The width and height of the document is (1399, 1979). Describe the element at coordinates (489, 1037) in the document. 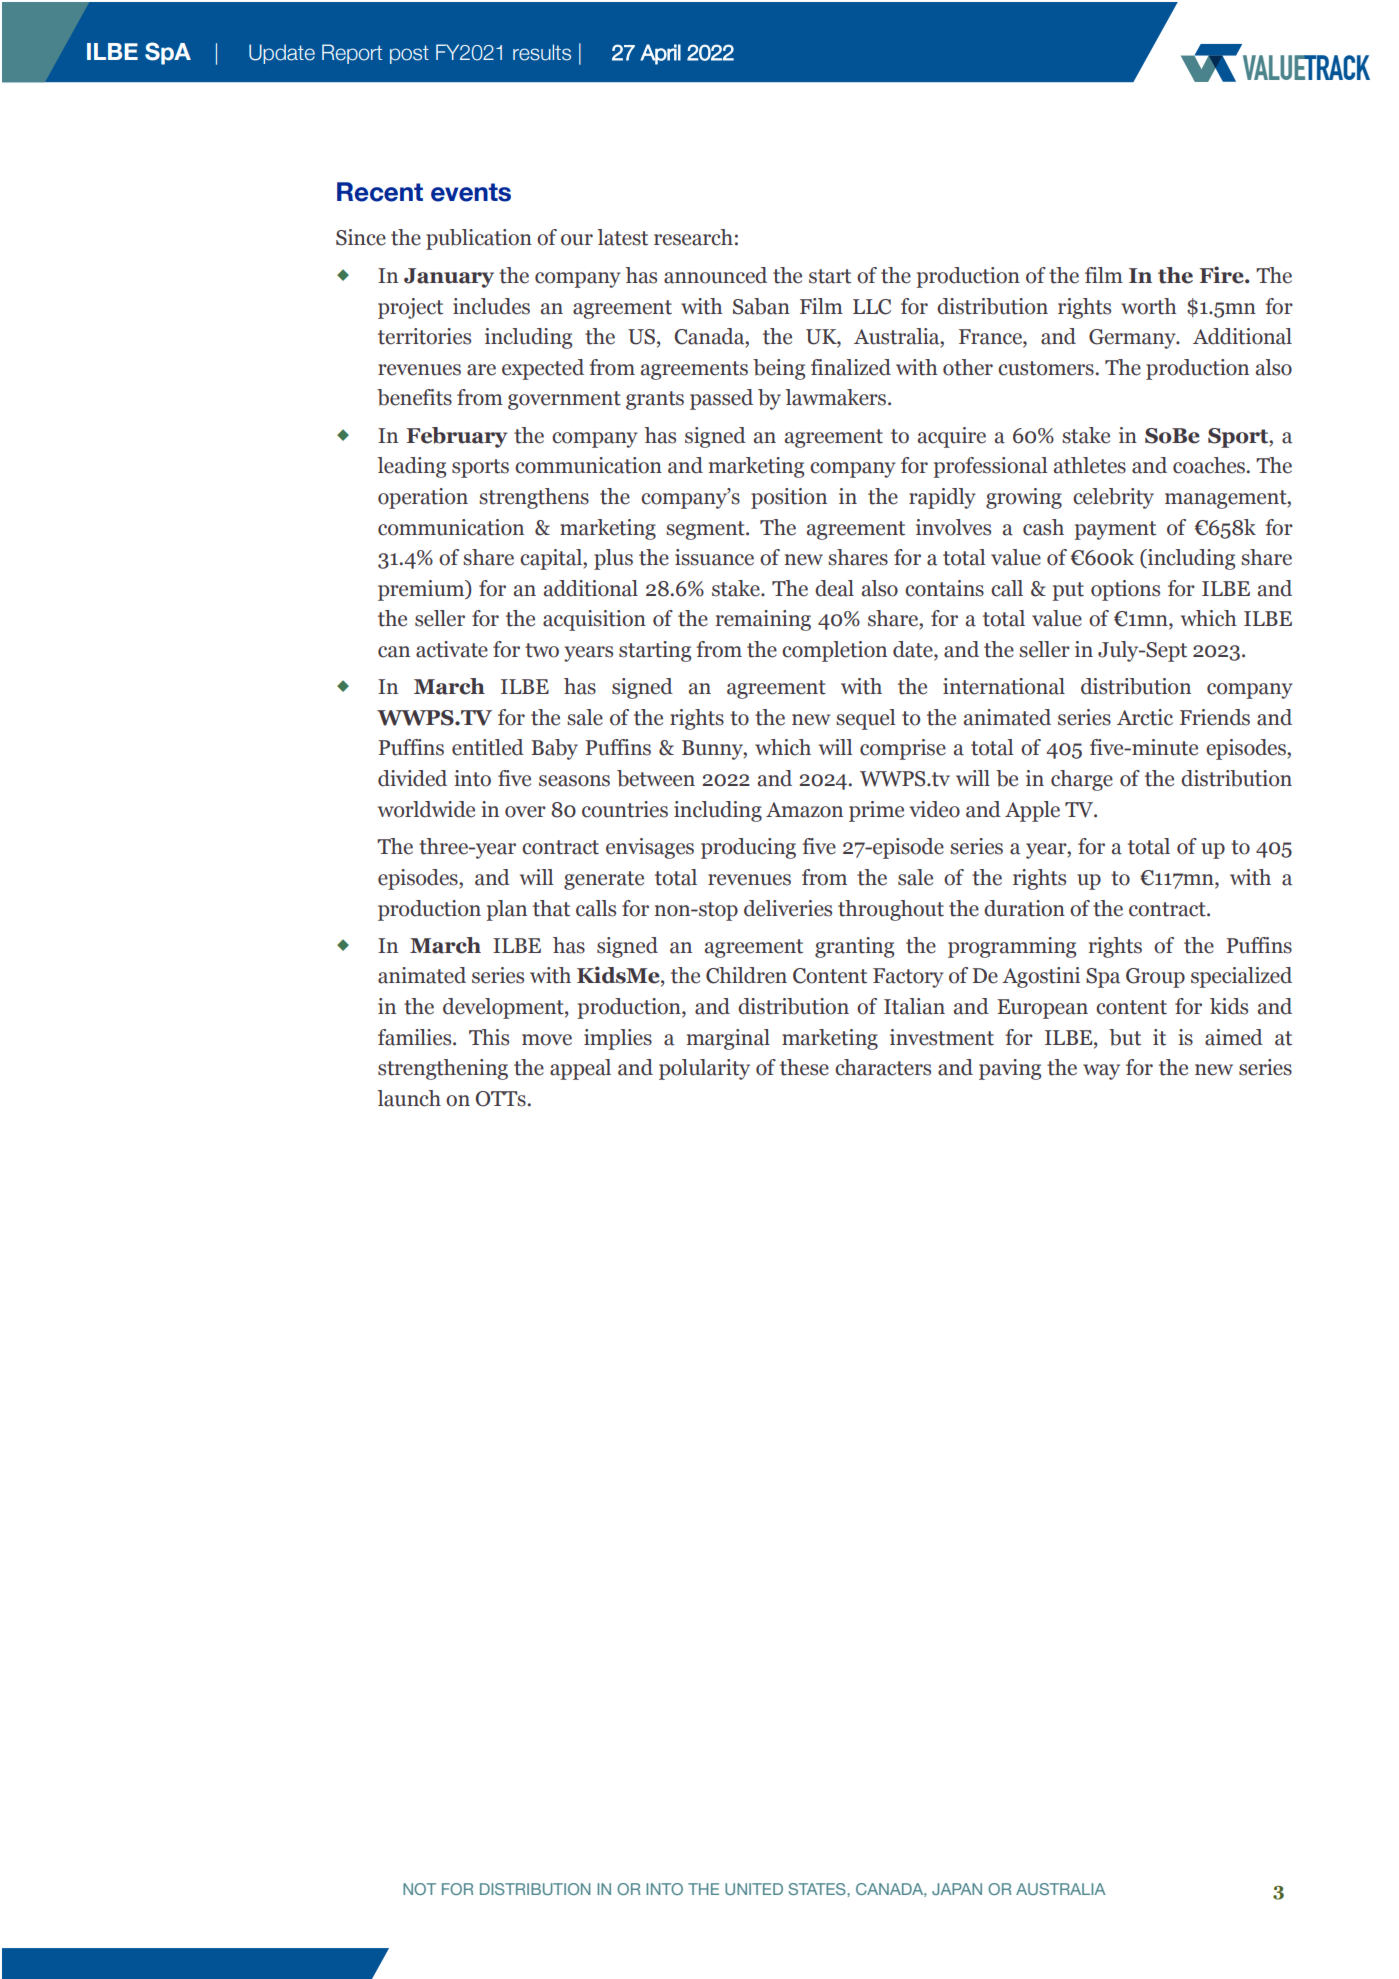

I see `This` at that location.
